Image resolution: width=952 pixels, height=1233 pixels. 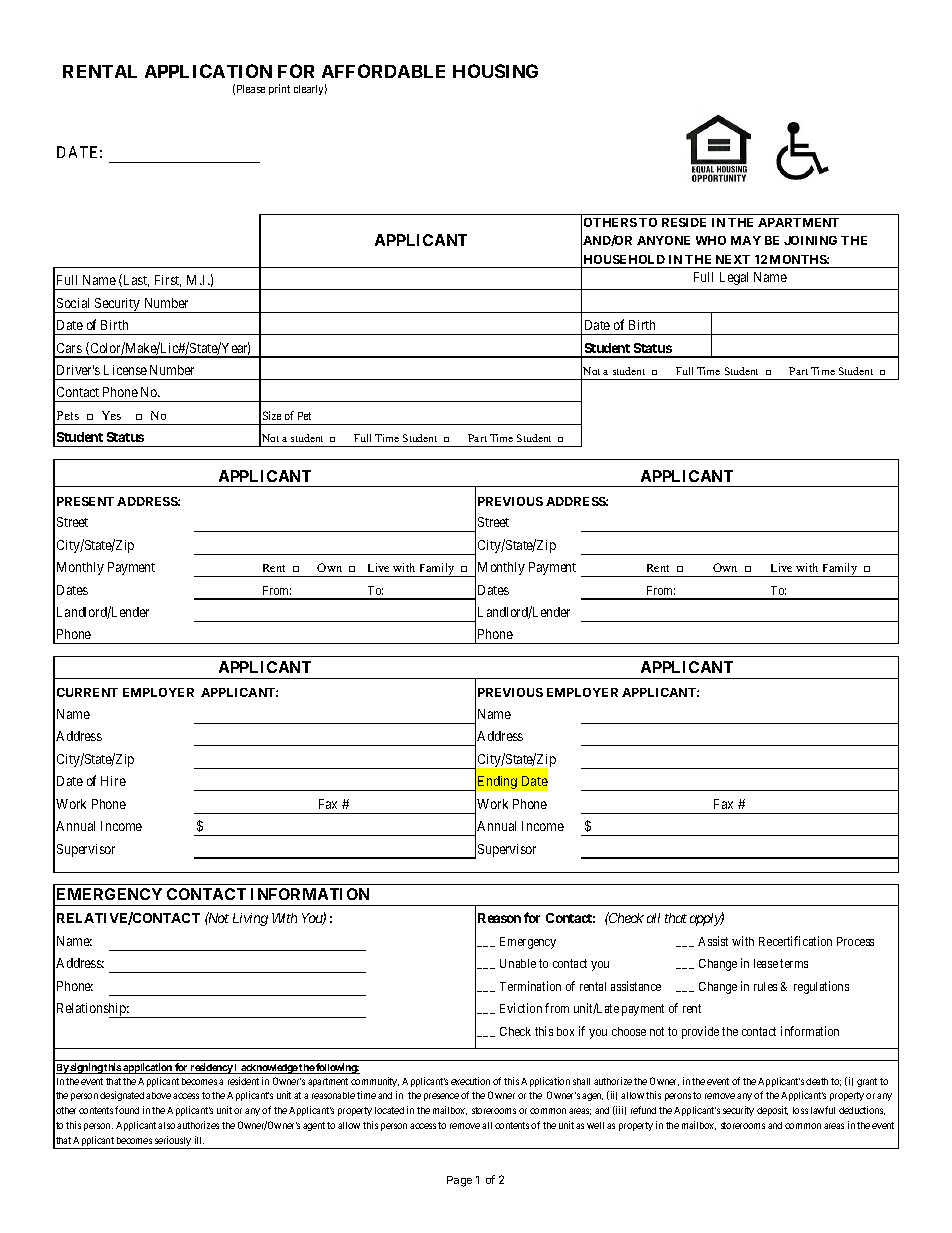 What do you see at coordinates (734, 278) in the image?
I see `Legal` at bounding box center [734, 278].
